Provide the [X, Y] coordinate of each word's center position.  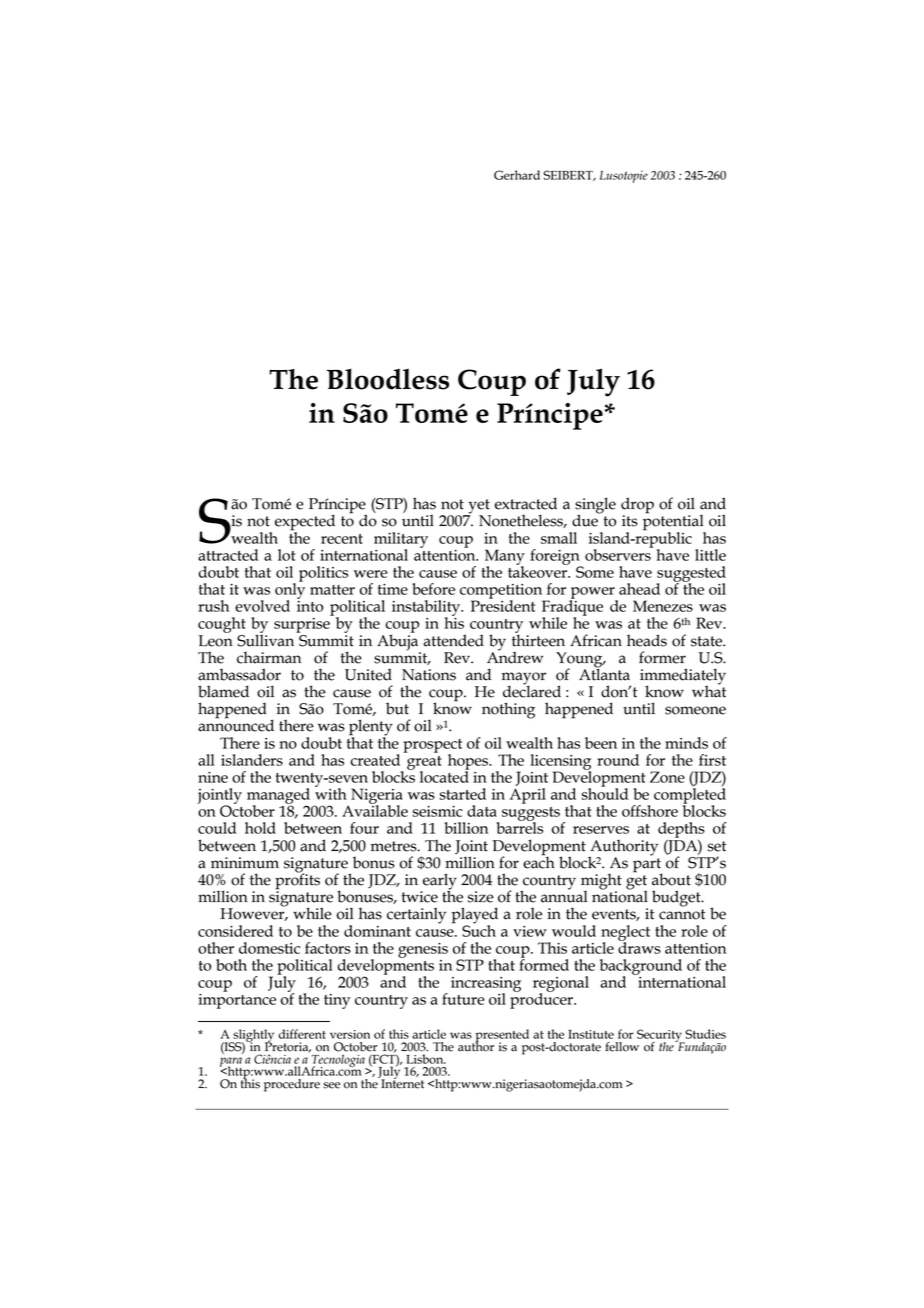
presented [501, 1036]
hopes [469, 763]
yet [478, 507]
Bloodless [388, 379]
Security [660, 1036]
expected [305, 523]
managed [278, 797]
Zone [667, 777]
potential [674, 522]
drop [637, 506]
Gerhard [517, 175]
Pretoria [288, 1046]
